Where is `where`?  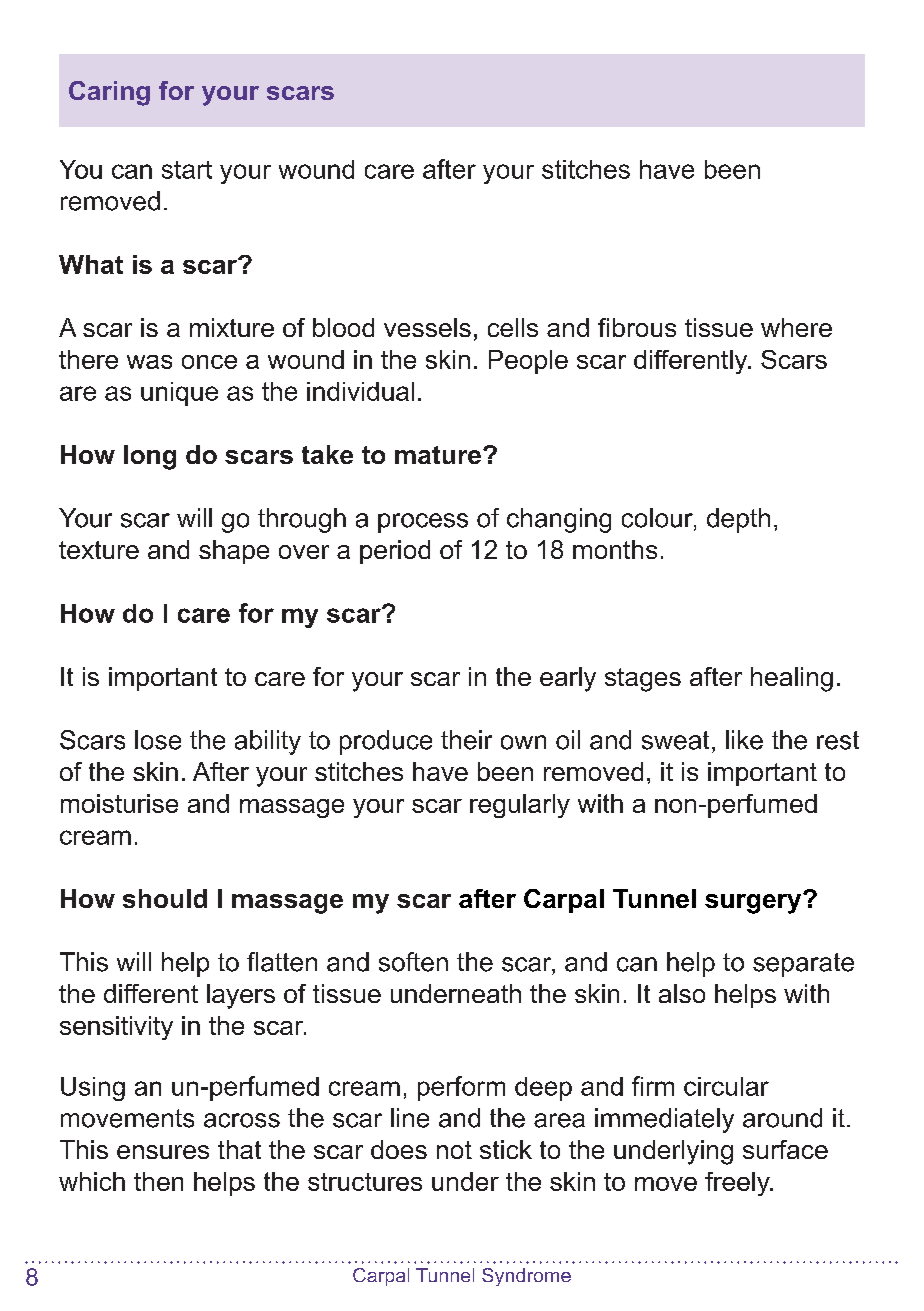 where is located at coordinates (796, 327).
